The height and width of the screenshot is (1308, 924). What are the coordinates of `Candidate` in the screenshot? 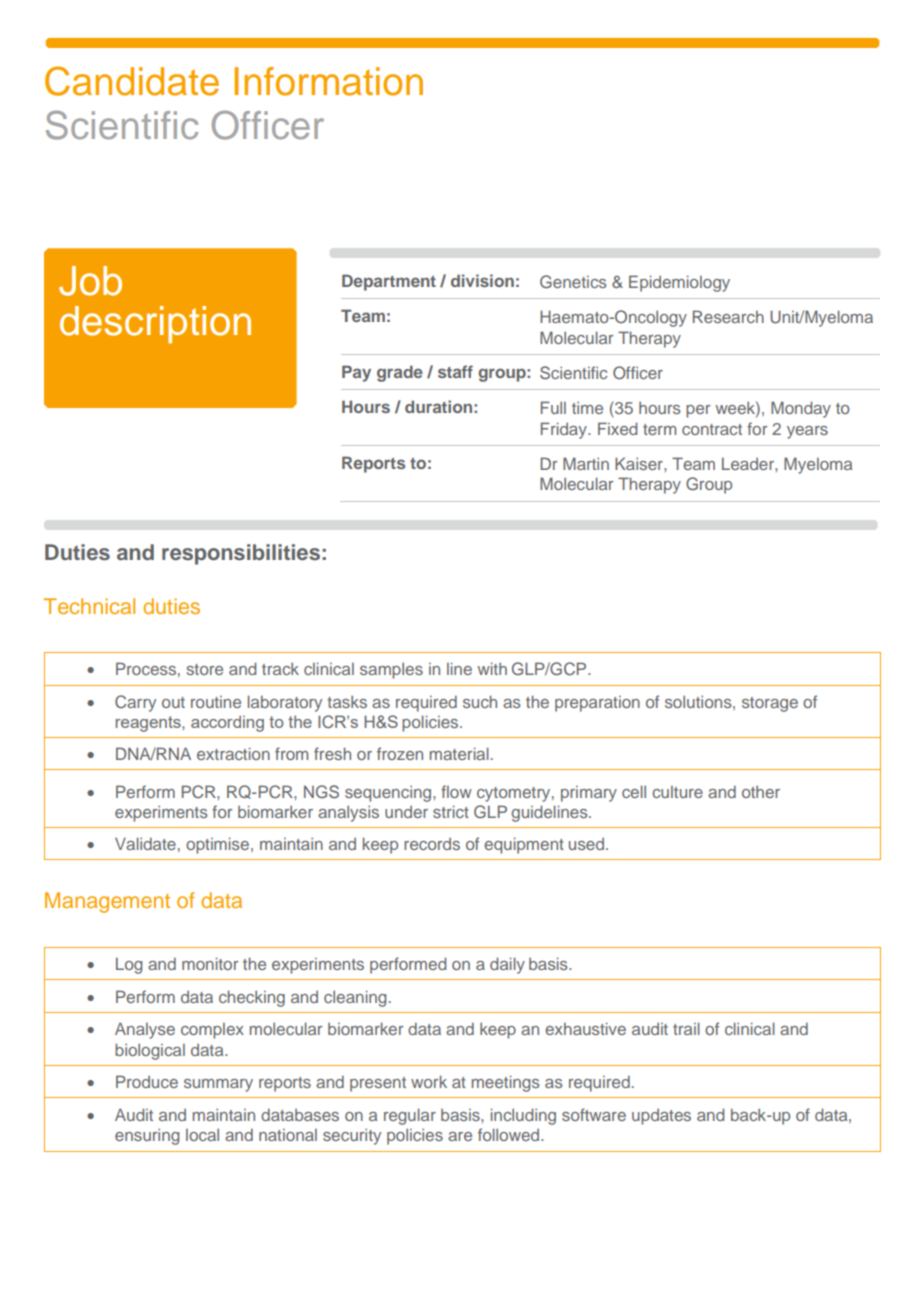 It's located at (132, 81).
